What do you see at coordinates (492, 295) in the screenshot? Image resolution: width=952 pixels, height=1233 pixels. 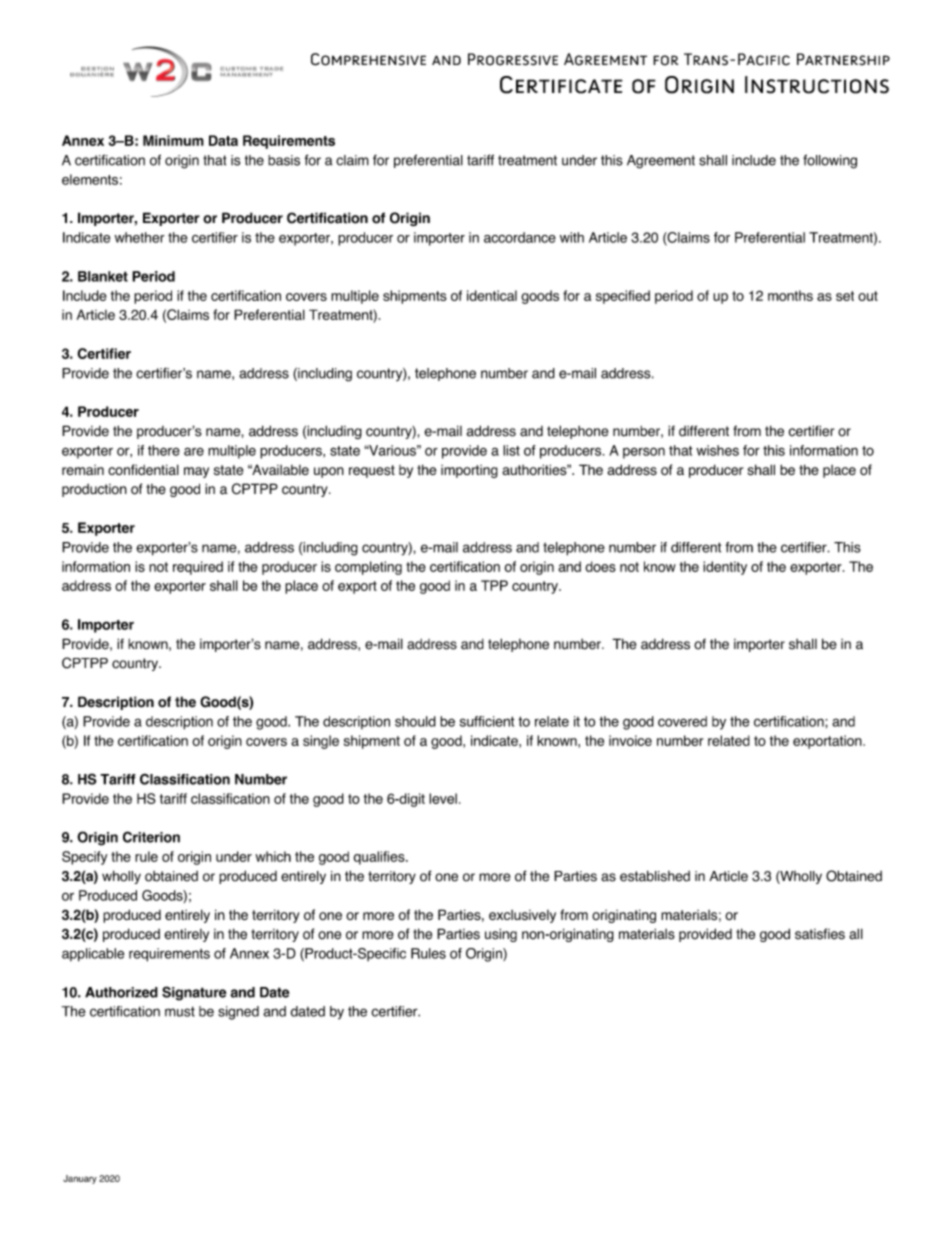 I see `identical` at bounding box center [492, 295].
